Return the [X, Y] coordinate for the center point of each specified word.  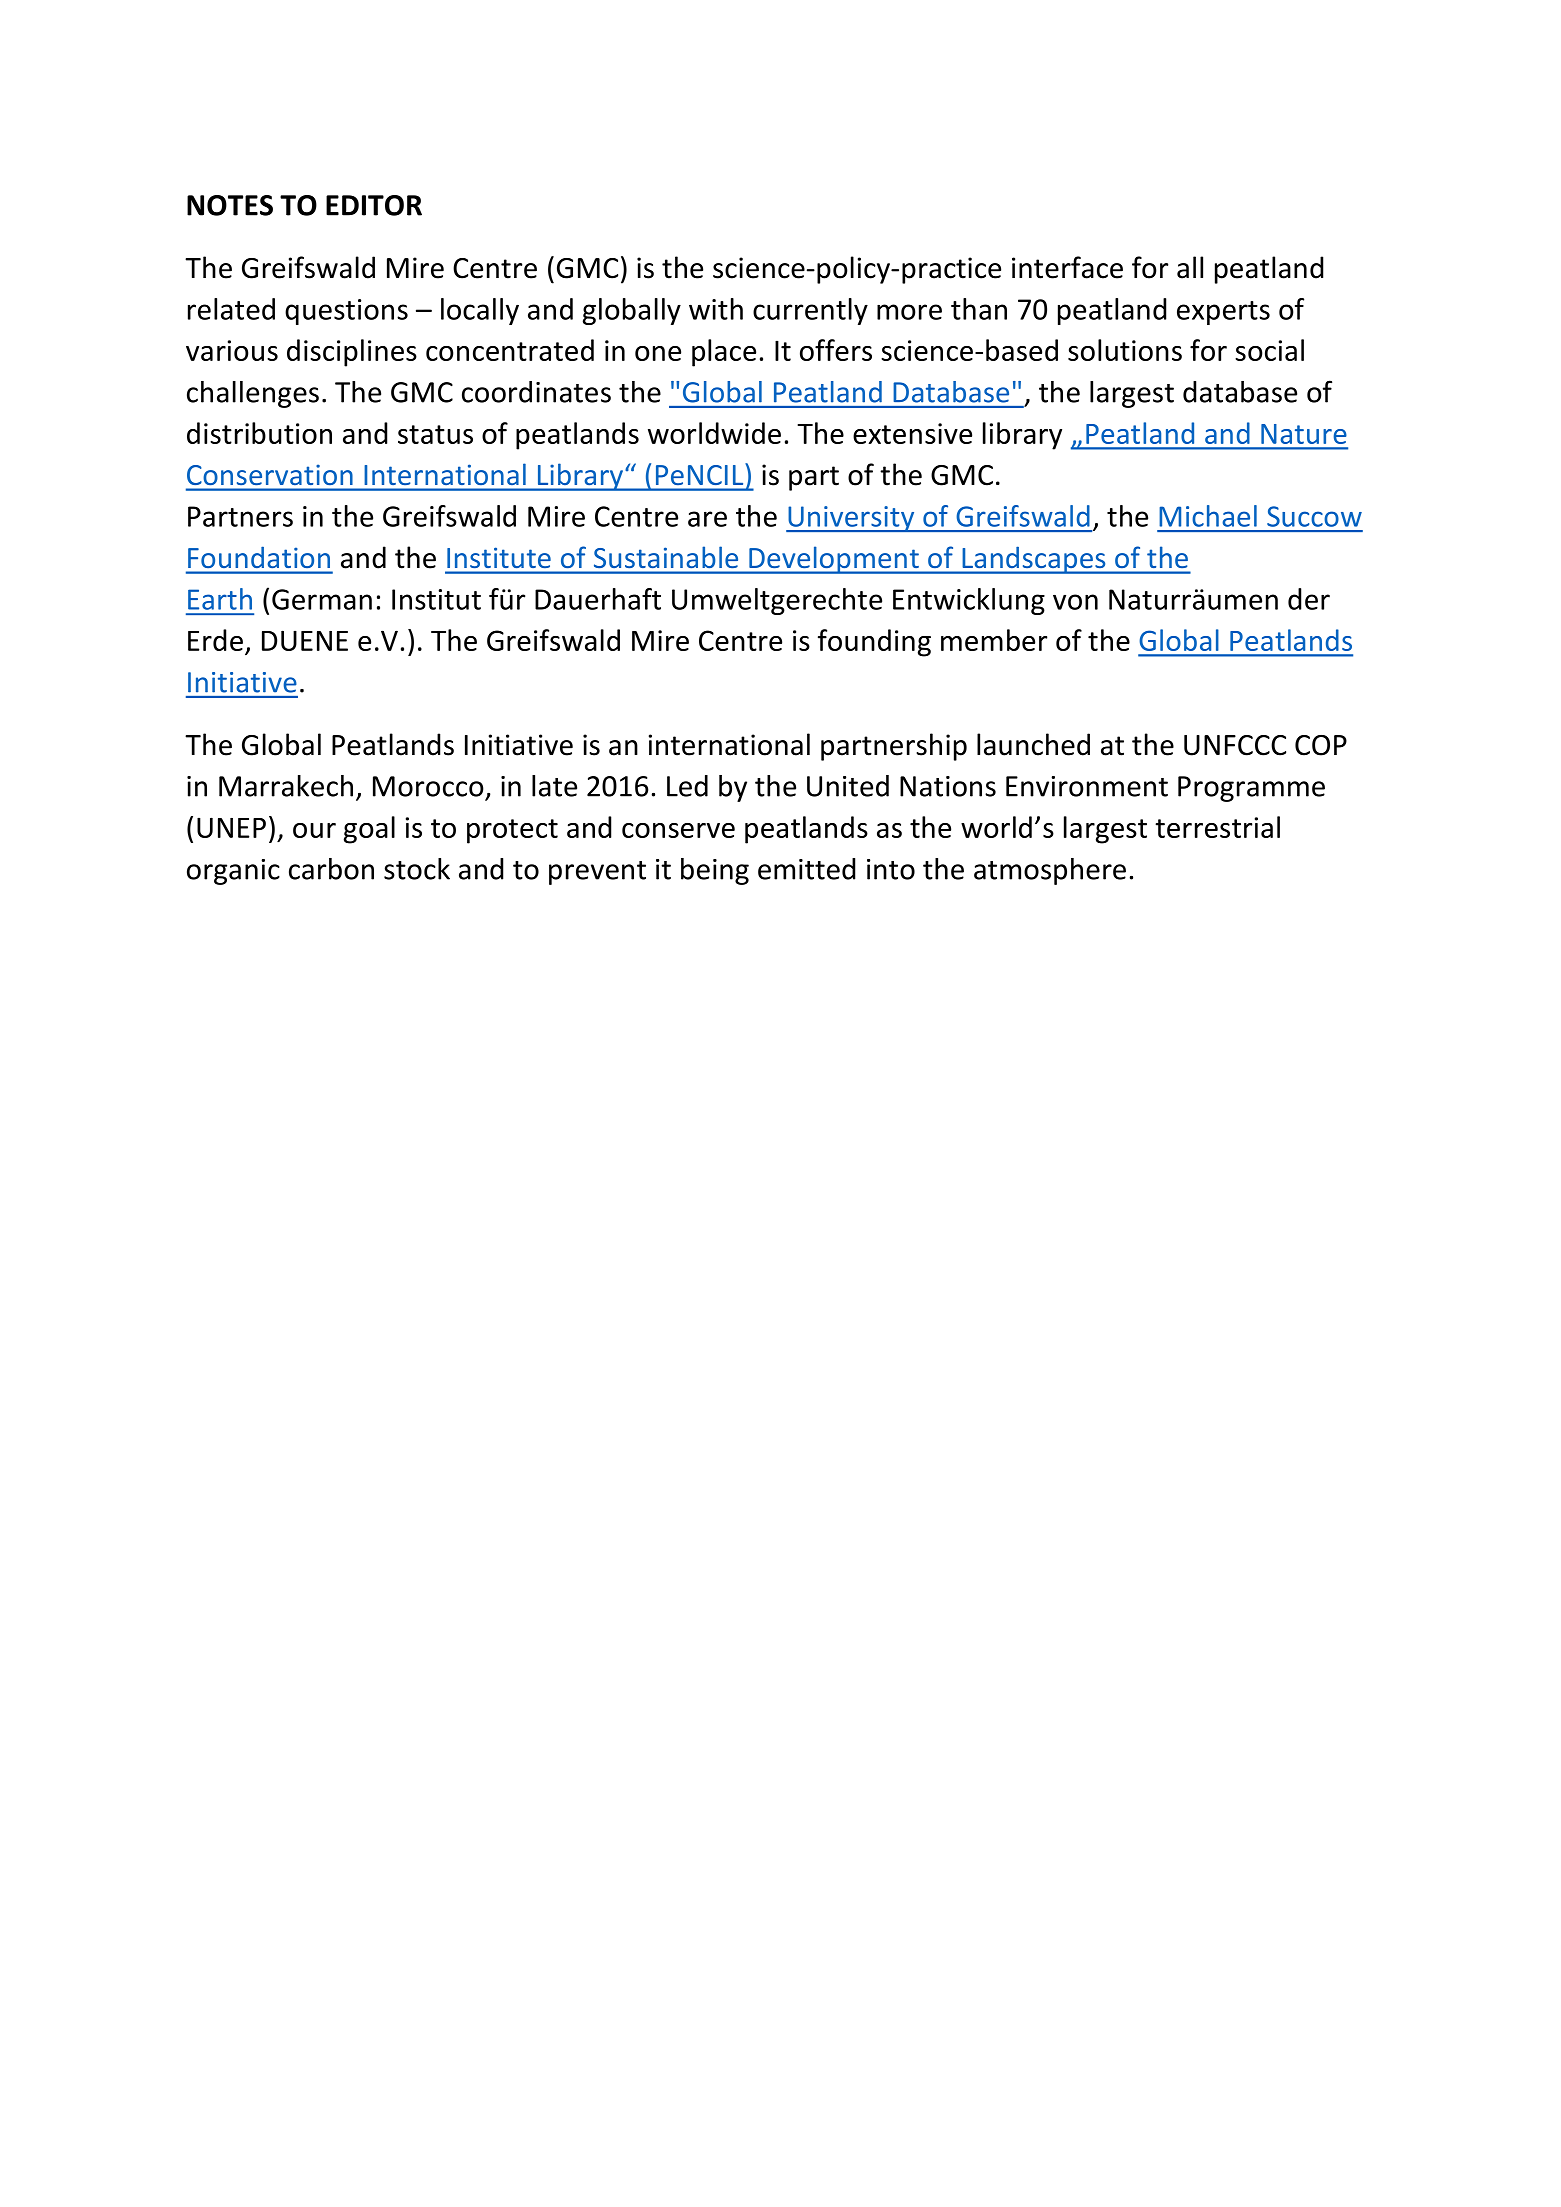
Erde [215, 640]
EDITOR [374, 205]
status [435, 434]
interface [1067, 267]
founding [874, 643]
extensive [912, 433]
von [1075, 602]
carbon [331, 869]
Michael [1208, 516]
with [716, 309]
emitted [807, 869]
